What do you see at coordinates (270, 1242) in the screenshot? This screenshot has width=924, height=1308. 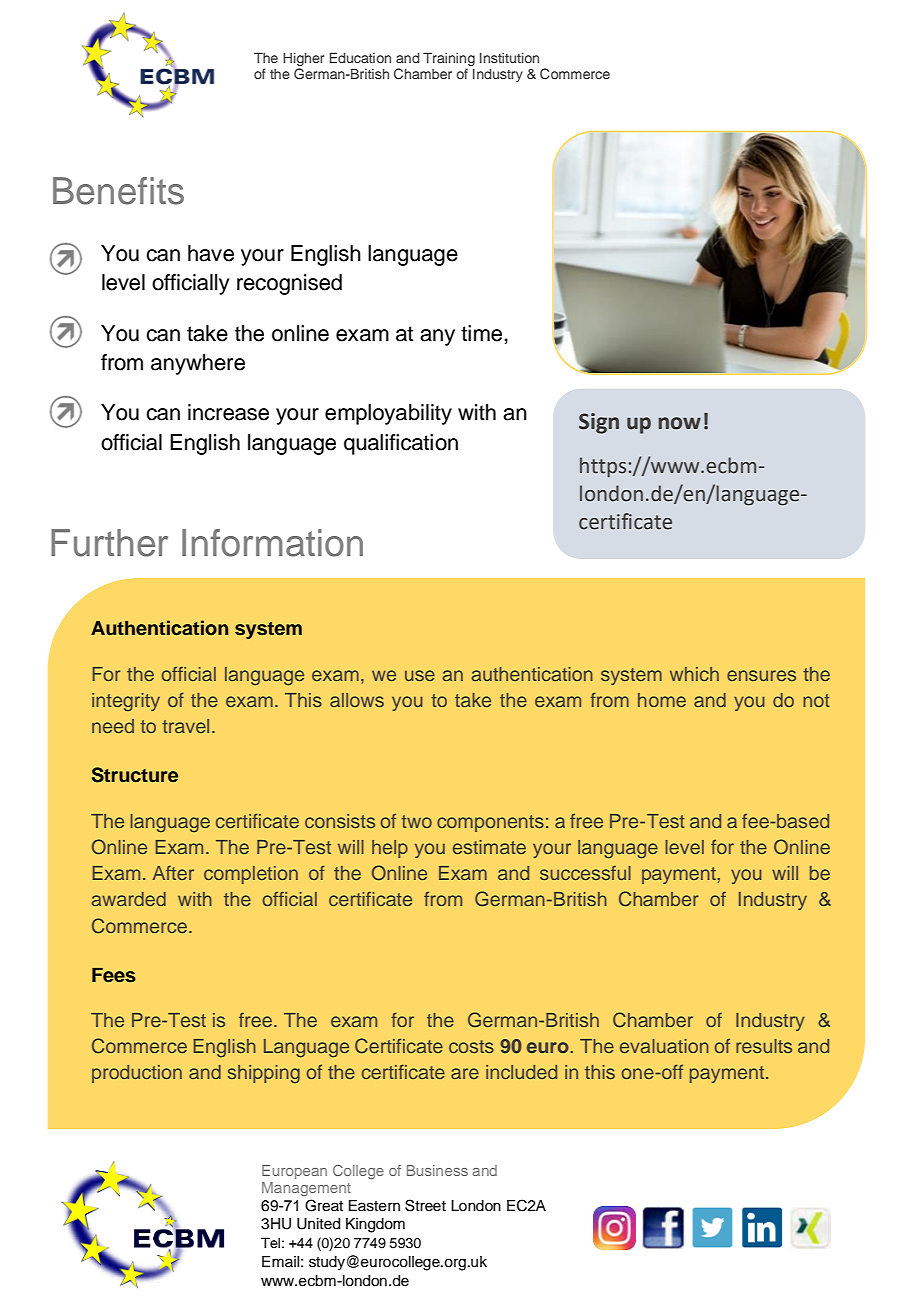 I see `Tel` at bounding box center [270, 1242].
